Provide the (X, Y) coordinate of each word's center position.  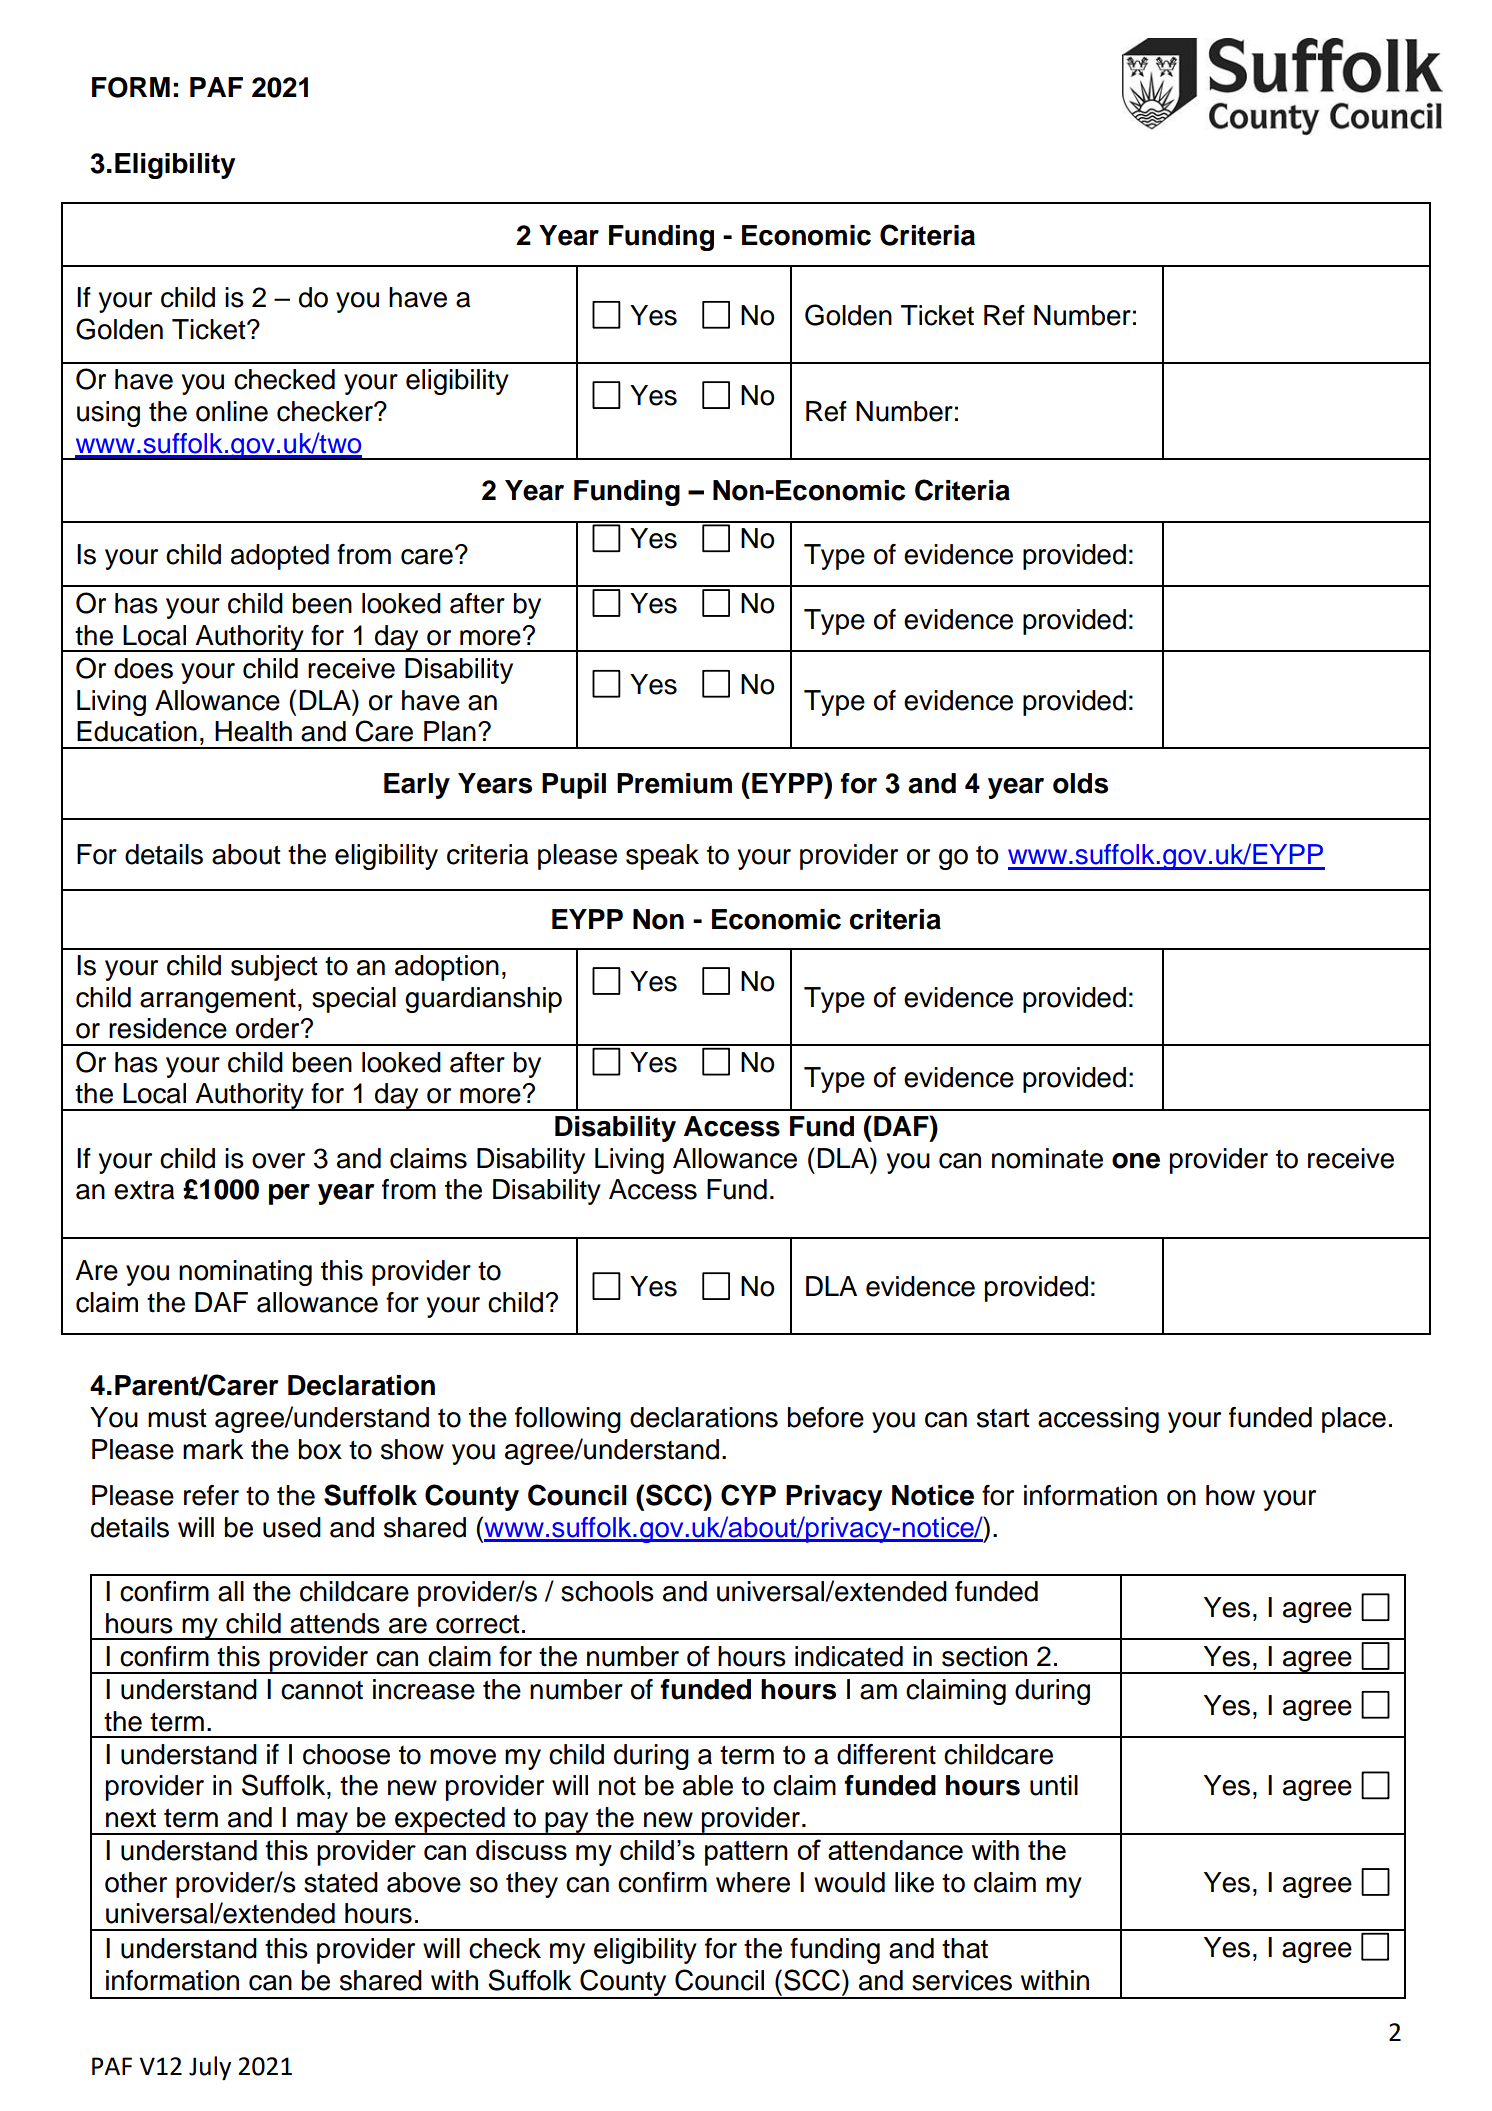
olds (1080, 783)
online (232, 411)
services (962, 1980)
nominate (1047, 1158)
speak (662, 857)
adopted (280, 557)
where (753, 1882)
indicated (849, 1656)
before (826, 1417)
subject (274, 968)
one (1136, 1161)
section (984, 1656)
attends (335, 1623)
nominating (245, 1273)
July (210, 2068)
